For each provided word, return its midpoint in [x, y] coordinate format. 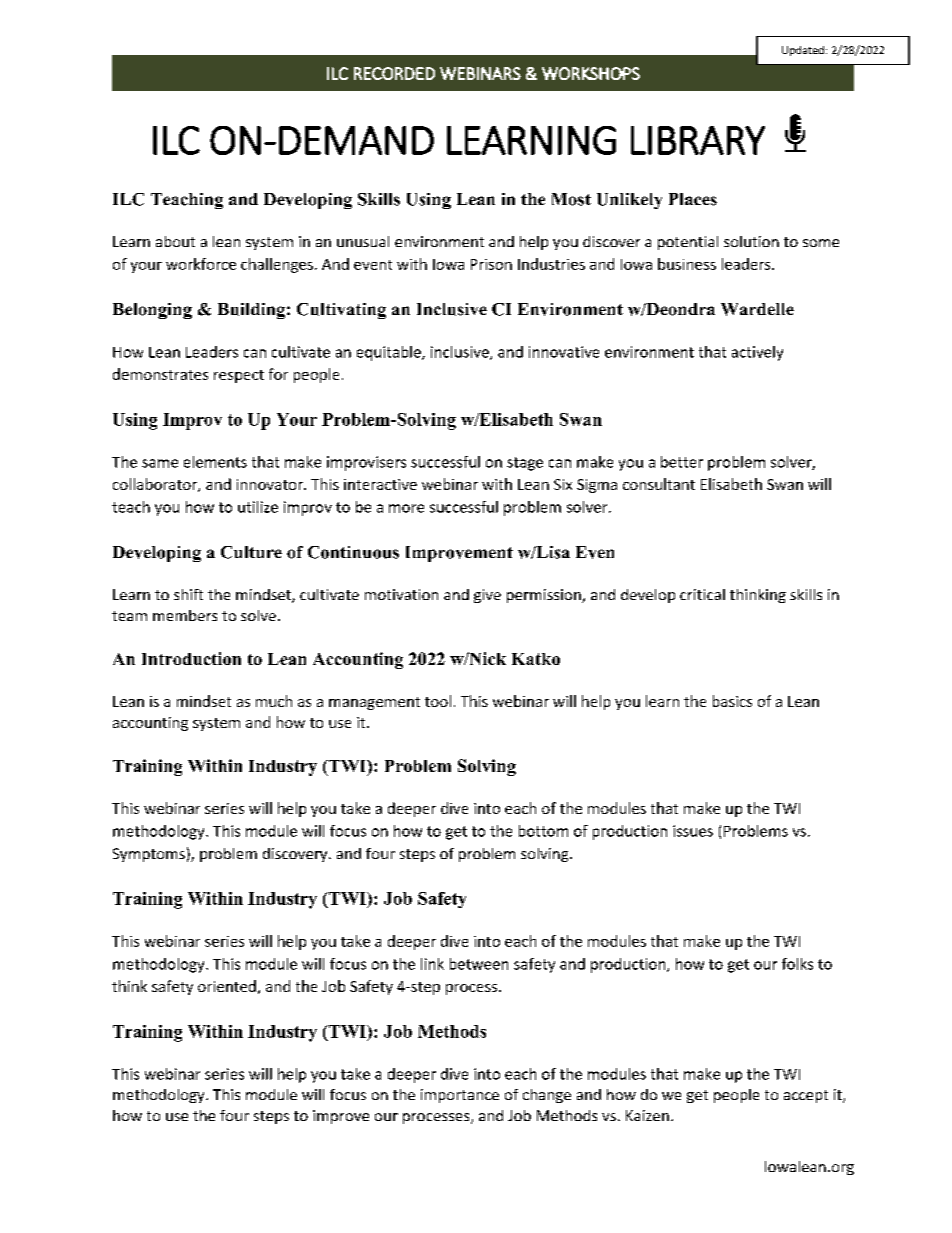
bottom [543, 831]
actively [757, 353]
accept [806, 1096]
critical [702, 594]
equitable [390, 353]
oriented [227, 986]
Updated [803, 51]
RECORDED [394, 73]
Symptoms [149, 855]
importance [460, 1096]
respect [239, 376]
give [487, 596]
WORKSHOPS [591, 73]
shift [188, 594]
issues [693, 831]
